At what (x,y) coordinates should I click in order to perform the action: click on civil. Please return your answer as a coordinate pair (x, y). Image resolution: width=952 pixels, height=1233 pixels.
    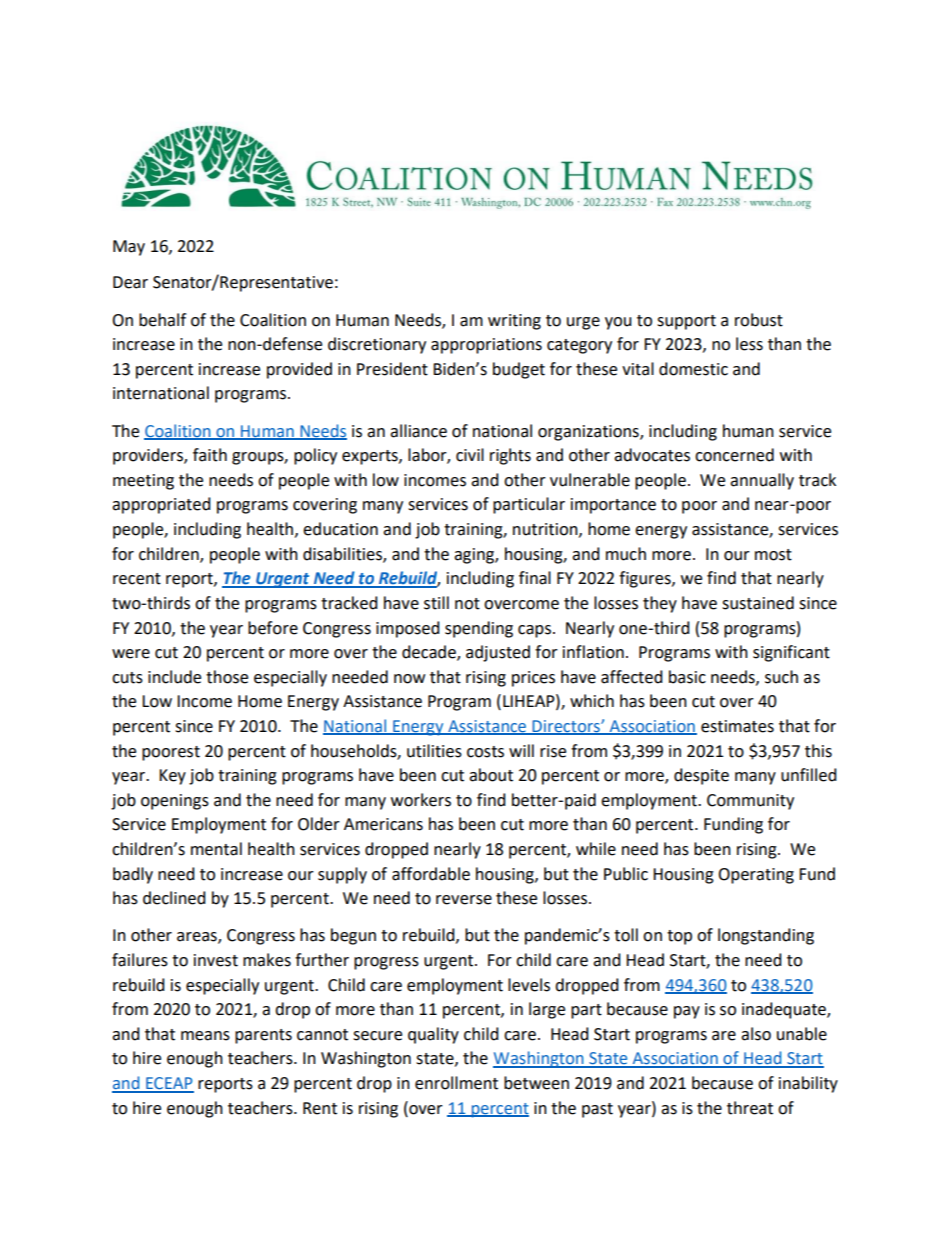
    Looking at the image, I should click on (470, 455).
